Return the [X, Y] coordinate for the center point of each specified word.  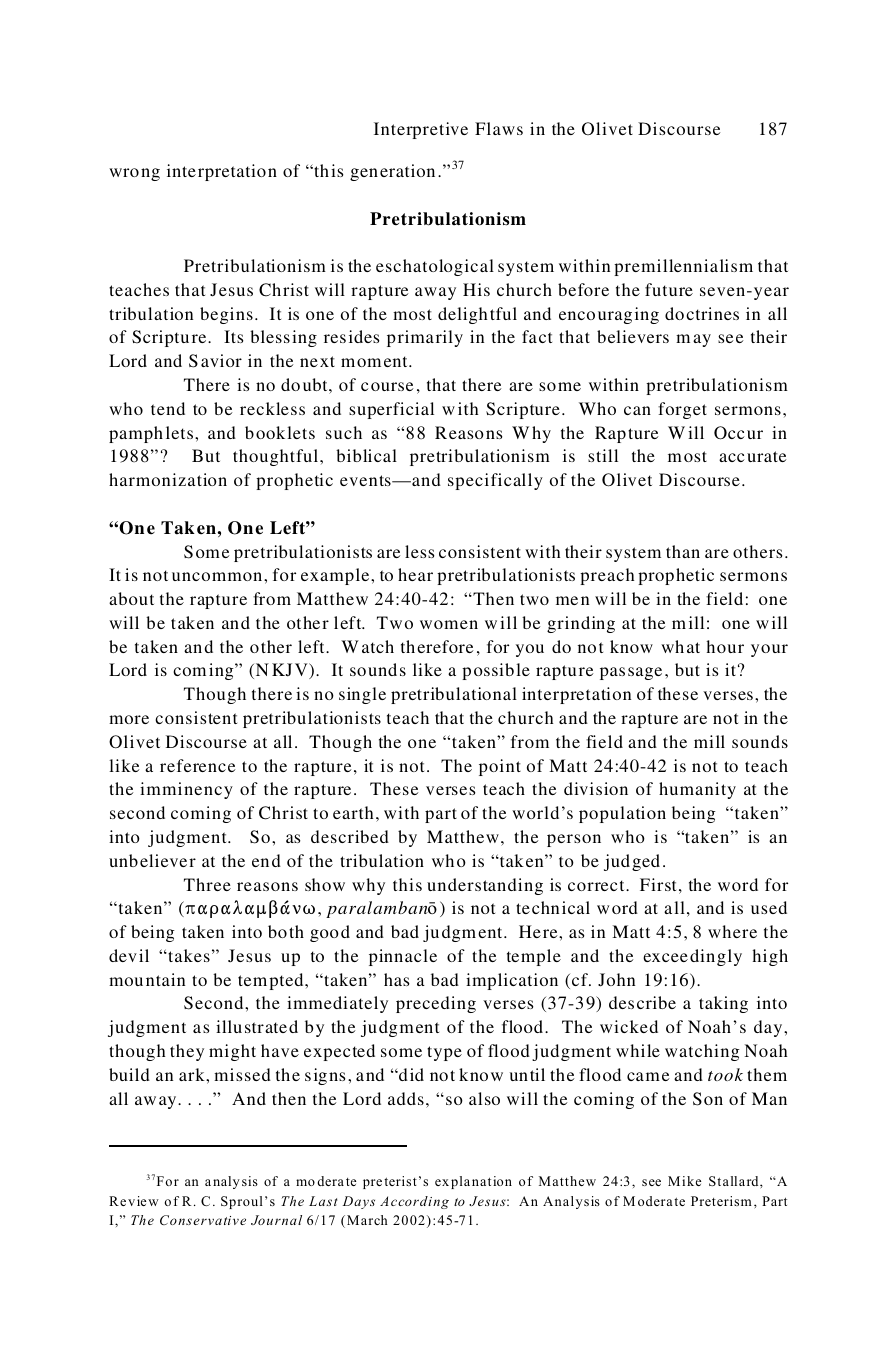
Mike [684, 1181]
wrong [134, 174]
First [658, 884]
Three [207, 884]
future [669, 289]
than [683, 551]
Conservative [203, 1220]
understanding [485, 886]
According [414, 1202]
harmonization [168, 479]
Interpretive [421, 130]
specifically [495, 481]
